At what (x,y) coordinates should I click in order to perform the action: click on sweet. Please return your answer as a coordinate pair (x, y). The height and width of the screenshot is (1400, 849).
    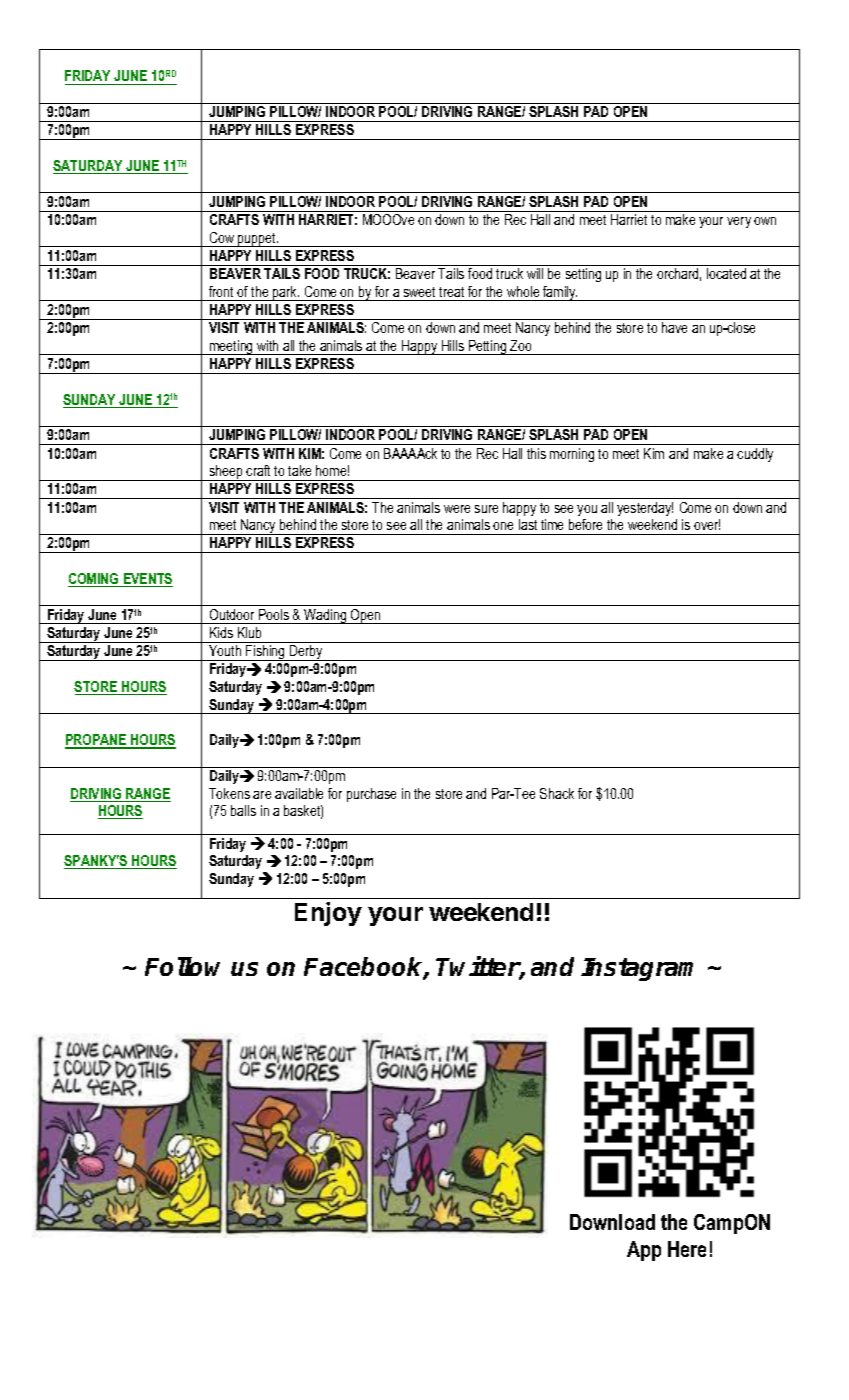
    Looking at the image, I should click on (419, 292).
